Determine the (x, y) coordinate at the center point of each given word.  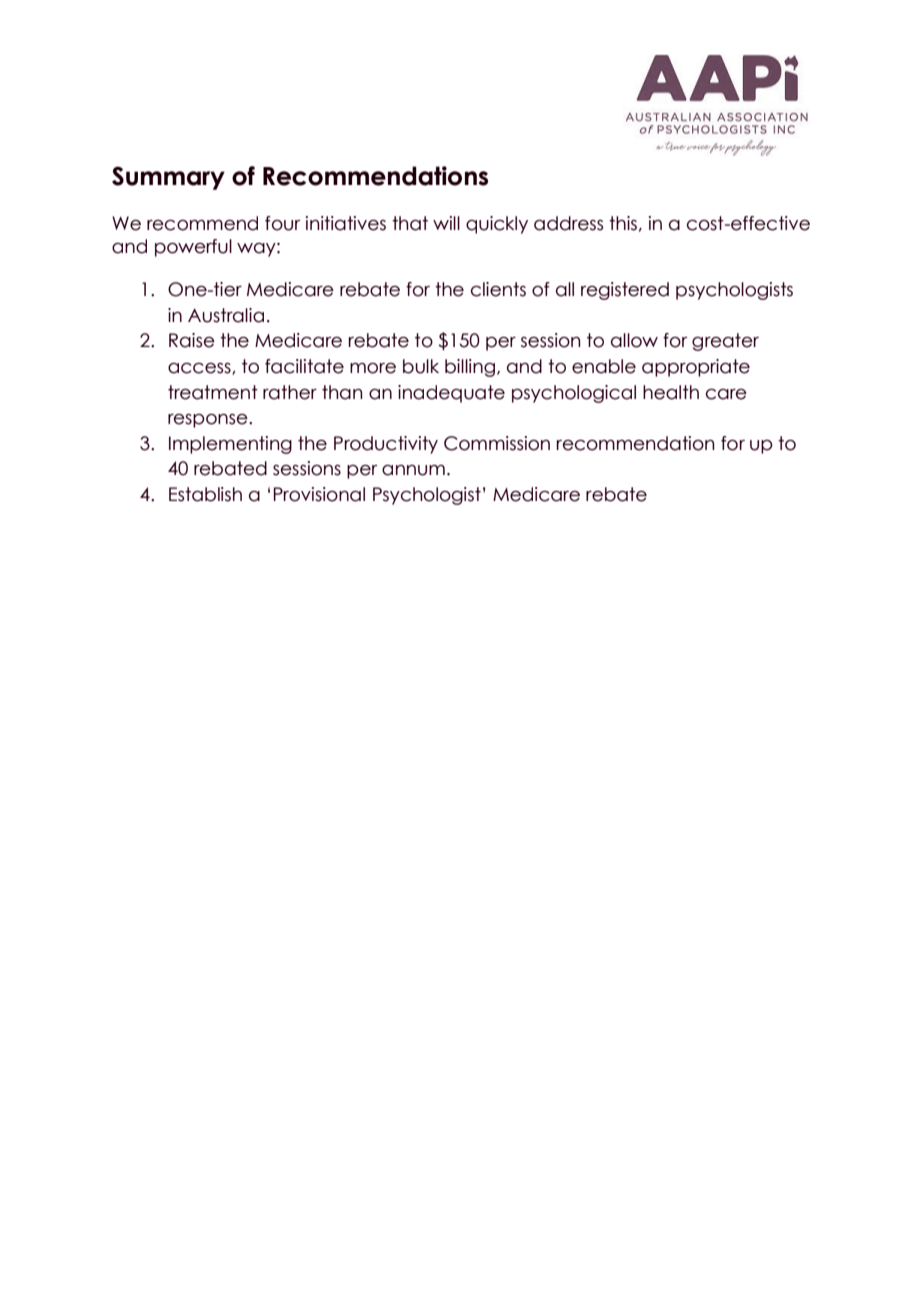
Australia (226, 315)
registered (625, 291)
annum (413, 470)
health (671, 392)
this (623, 223)
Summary (168, 178)
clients (498, 289)
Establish (205, 494)
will (446, 223)
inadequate (451, 394)
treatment (213, 392)
